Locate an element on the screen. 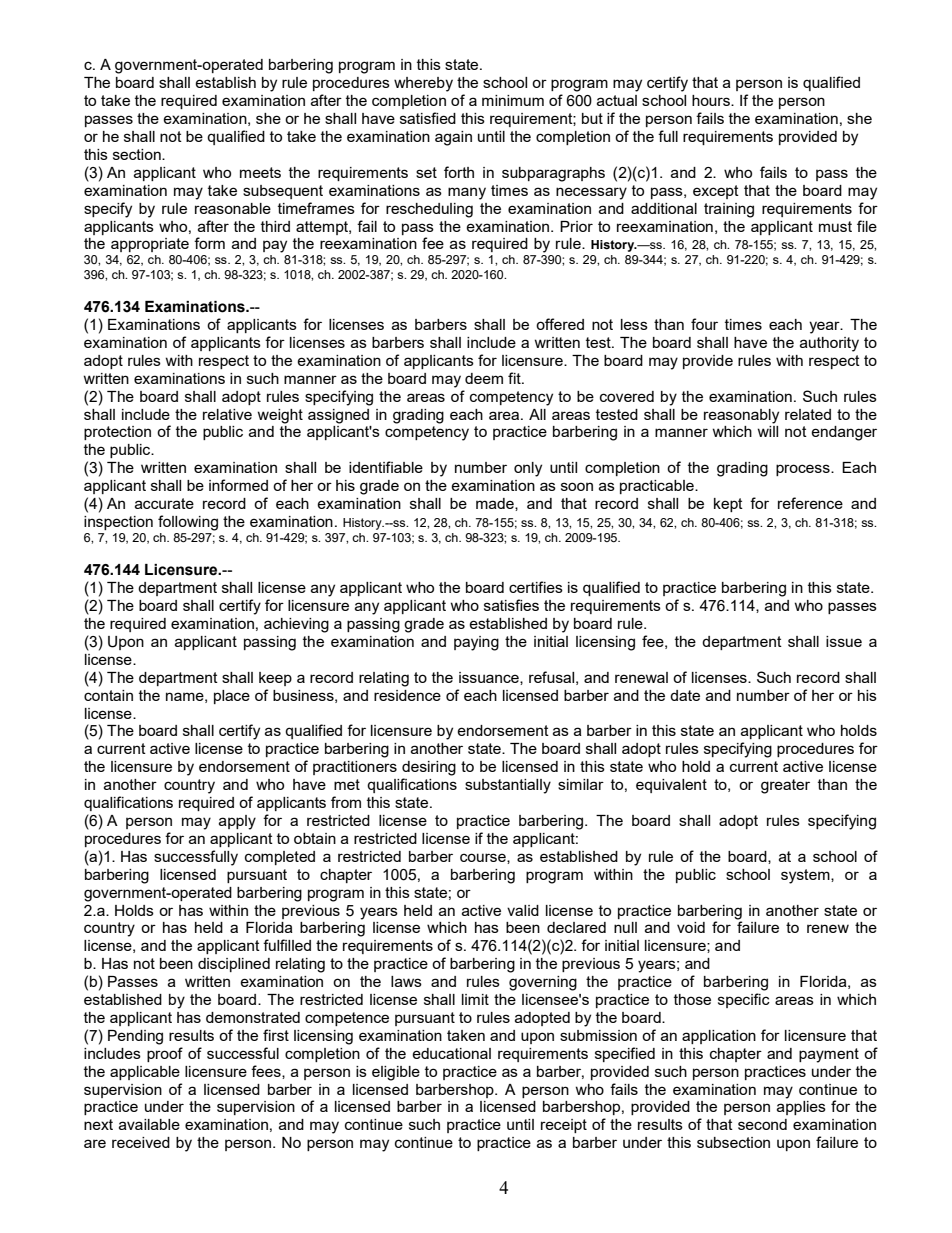  apply is located at coordinates (237, 822).
